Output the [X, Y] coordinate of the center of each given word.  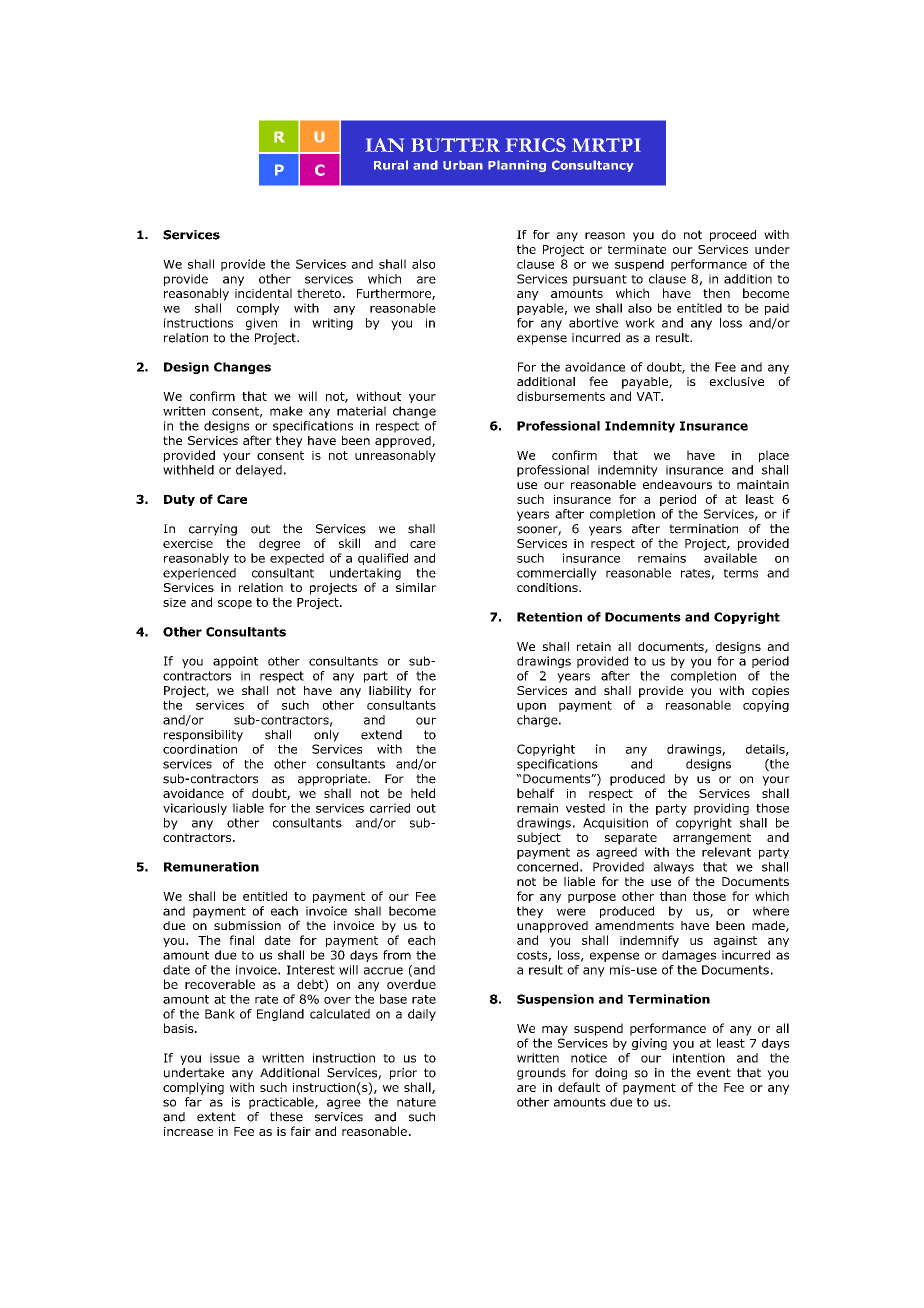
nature [416, 1102]
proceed [733, 236]
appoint [235, 662]
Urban [463, 165]
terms [741, 573]
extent [216, 1117]
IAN [384, 145]
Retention [549, 617]
